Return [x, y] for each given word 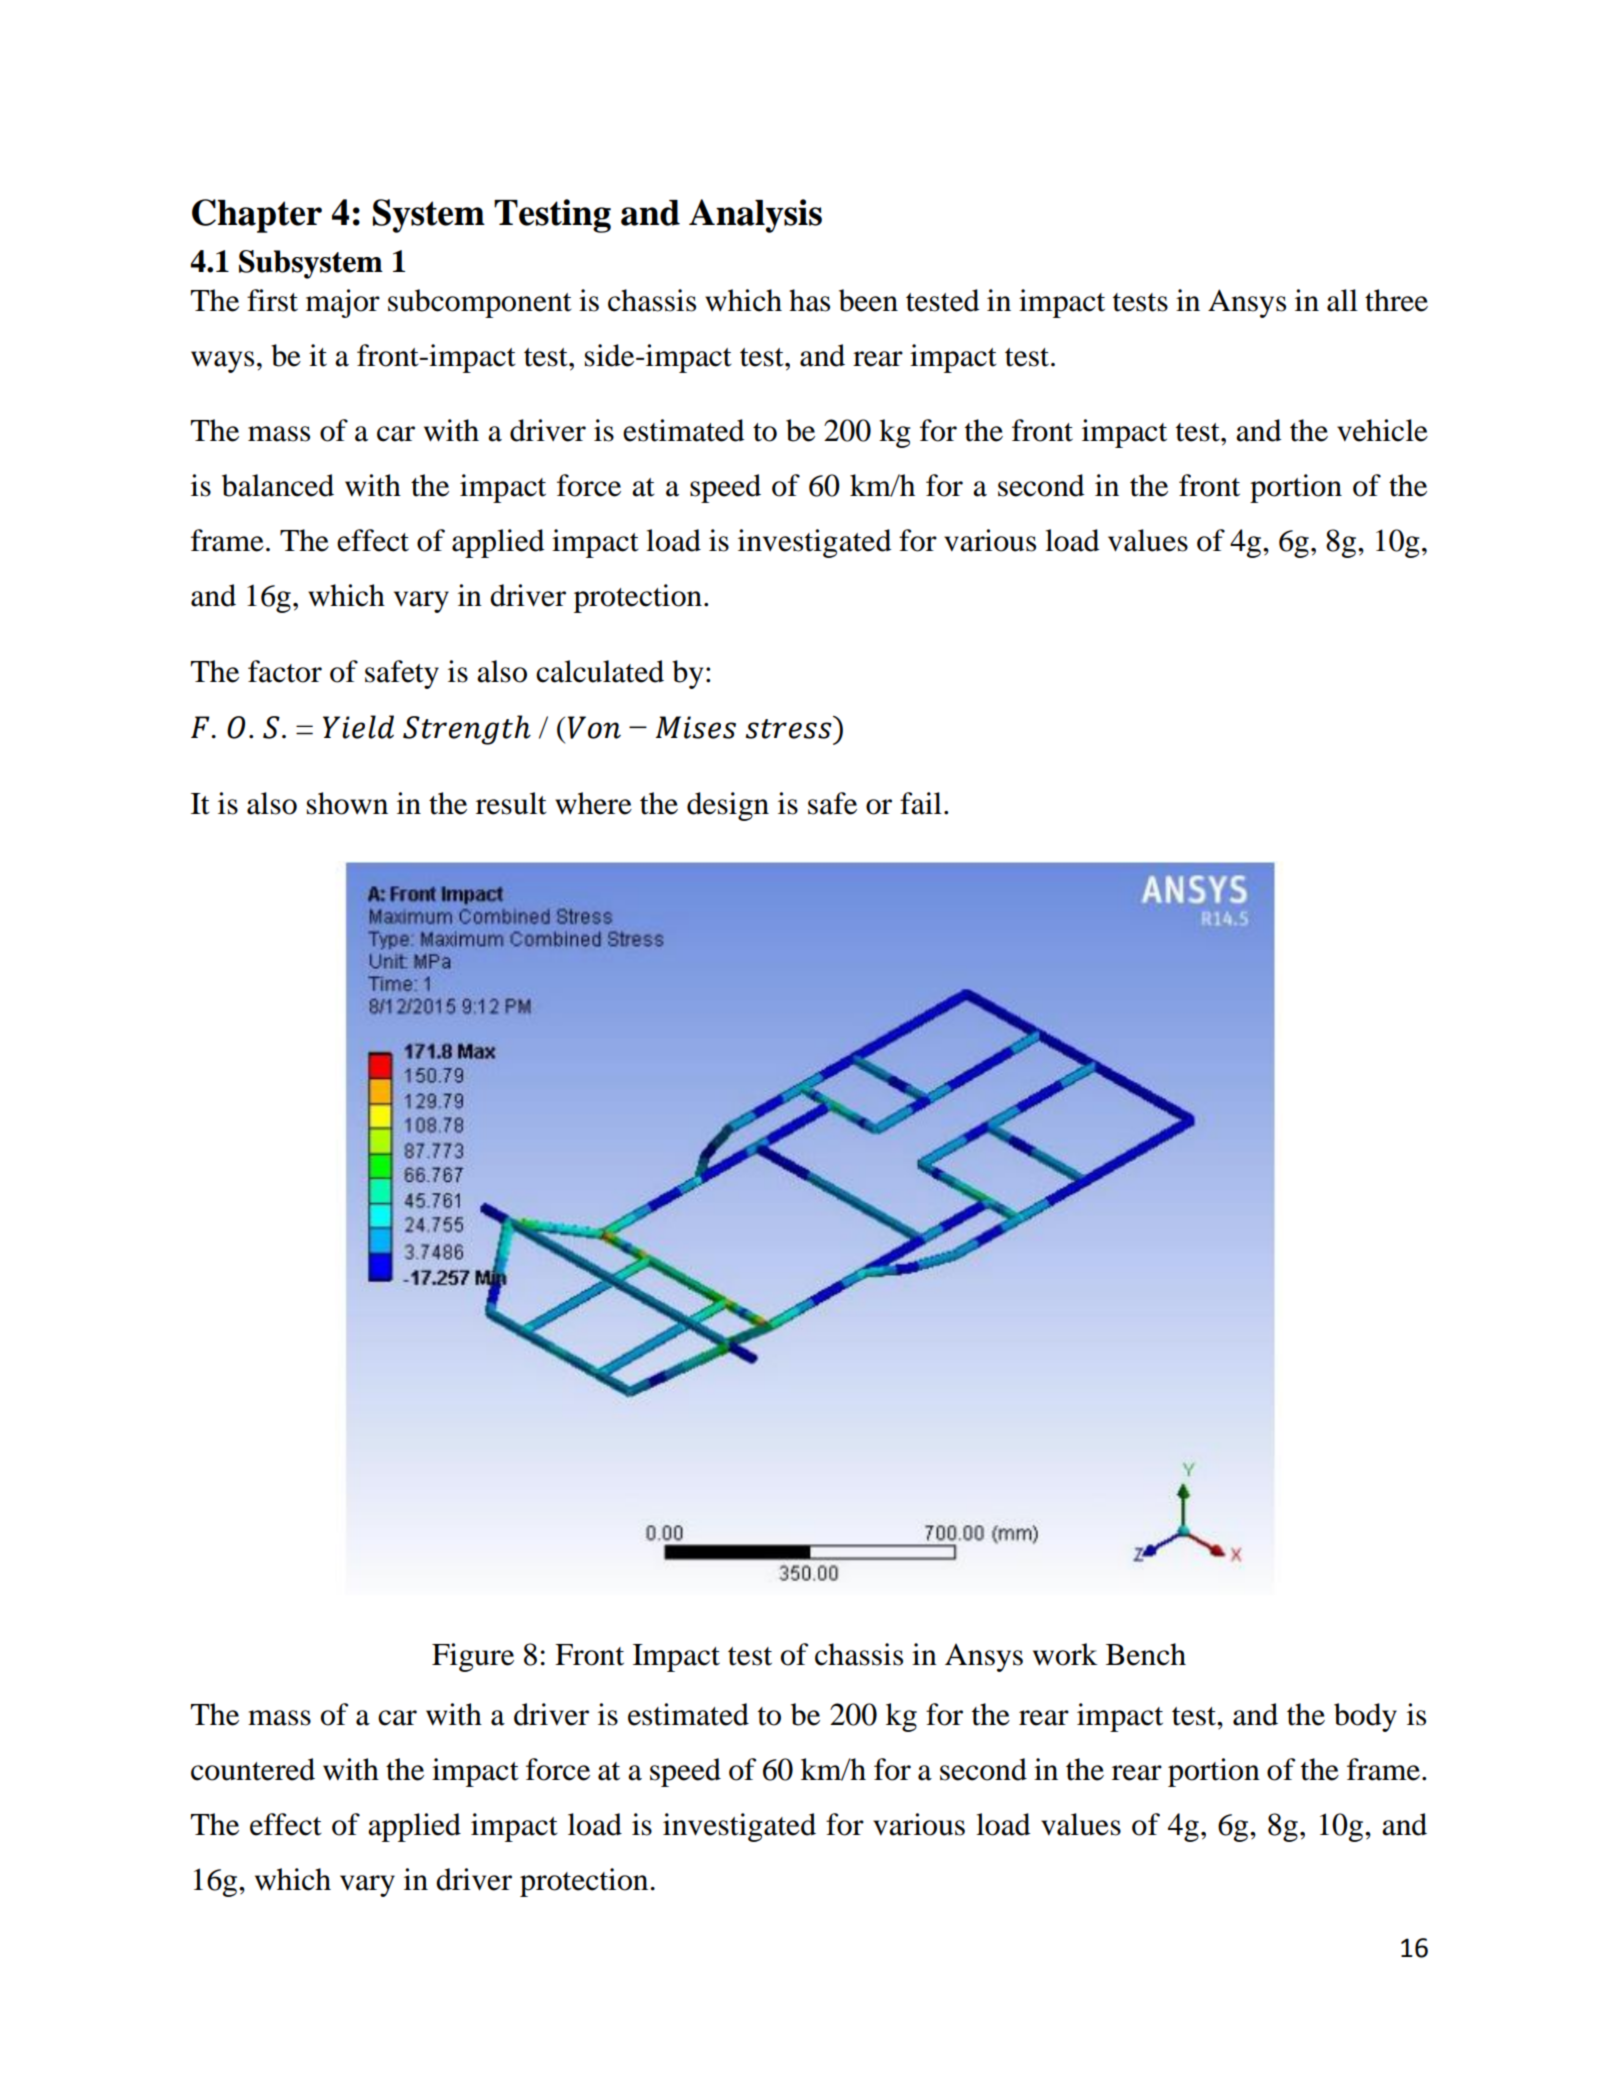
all [1342, 300]
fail [921, 803]
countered [253, 1769]
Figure [473, 1657]
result [511, 803]
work [1065, 1654]
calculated [600, 671]
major [343, 303]
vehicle [1382, 430]
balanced [278, 485]
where [593, 803]
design [728, 806]
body [1365, 1717]
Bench [1146, 1654]
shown [347, 803]
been [868, 300]
